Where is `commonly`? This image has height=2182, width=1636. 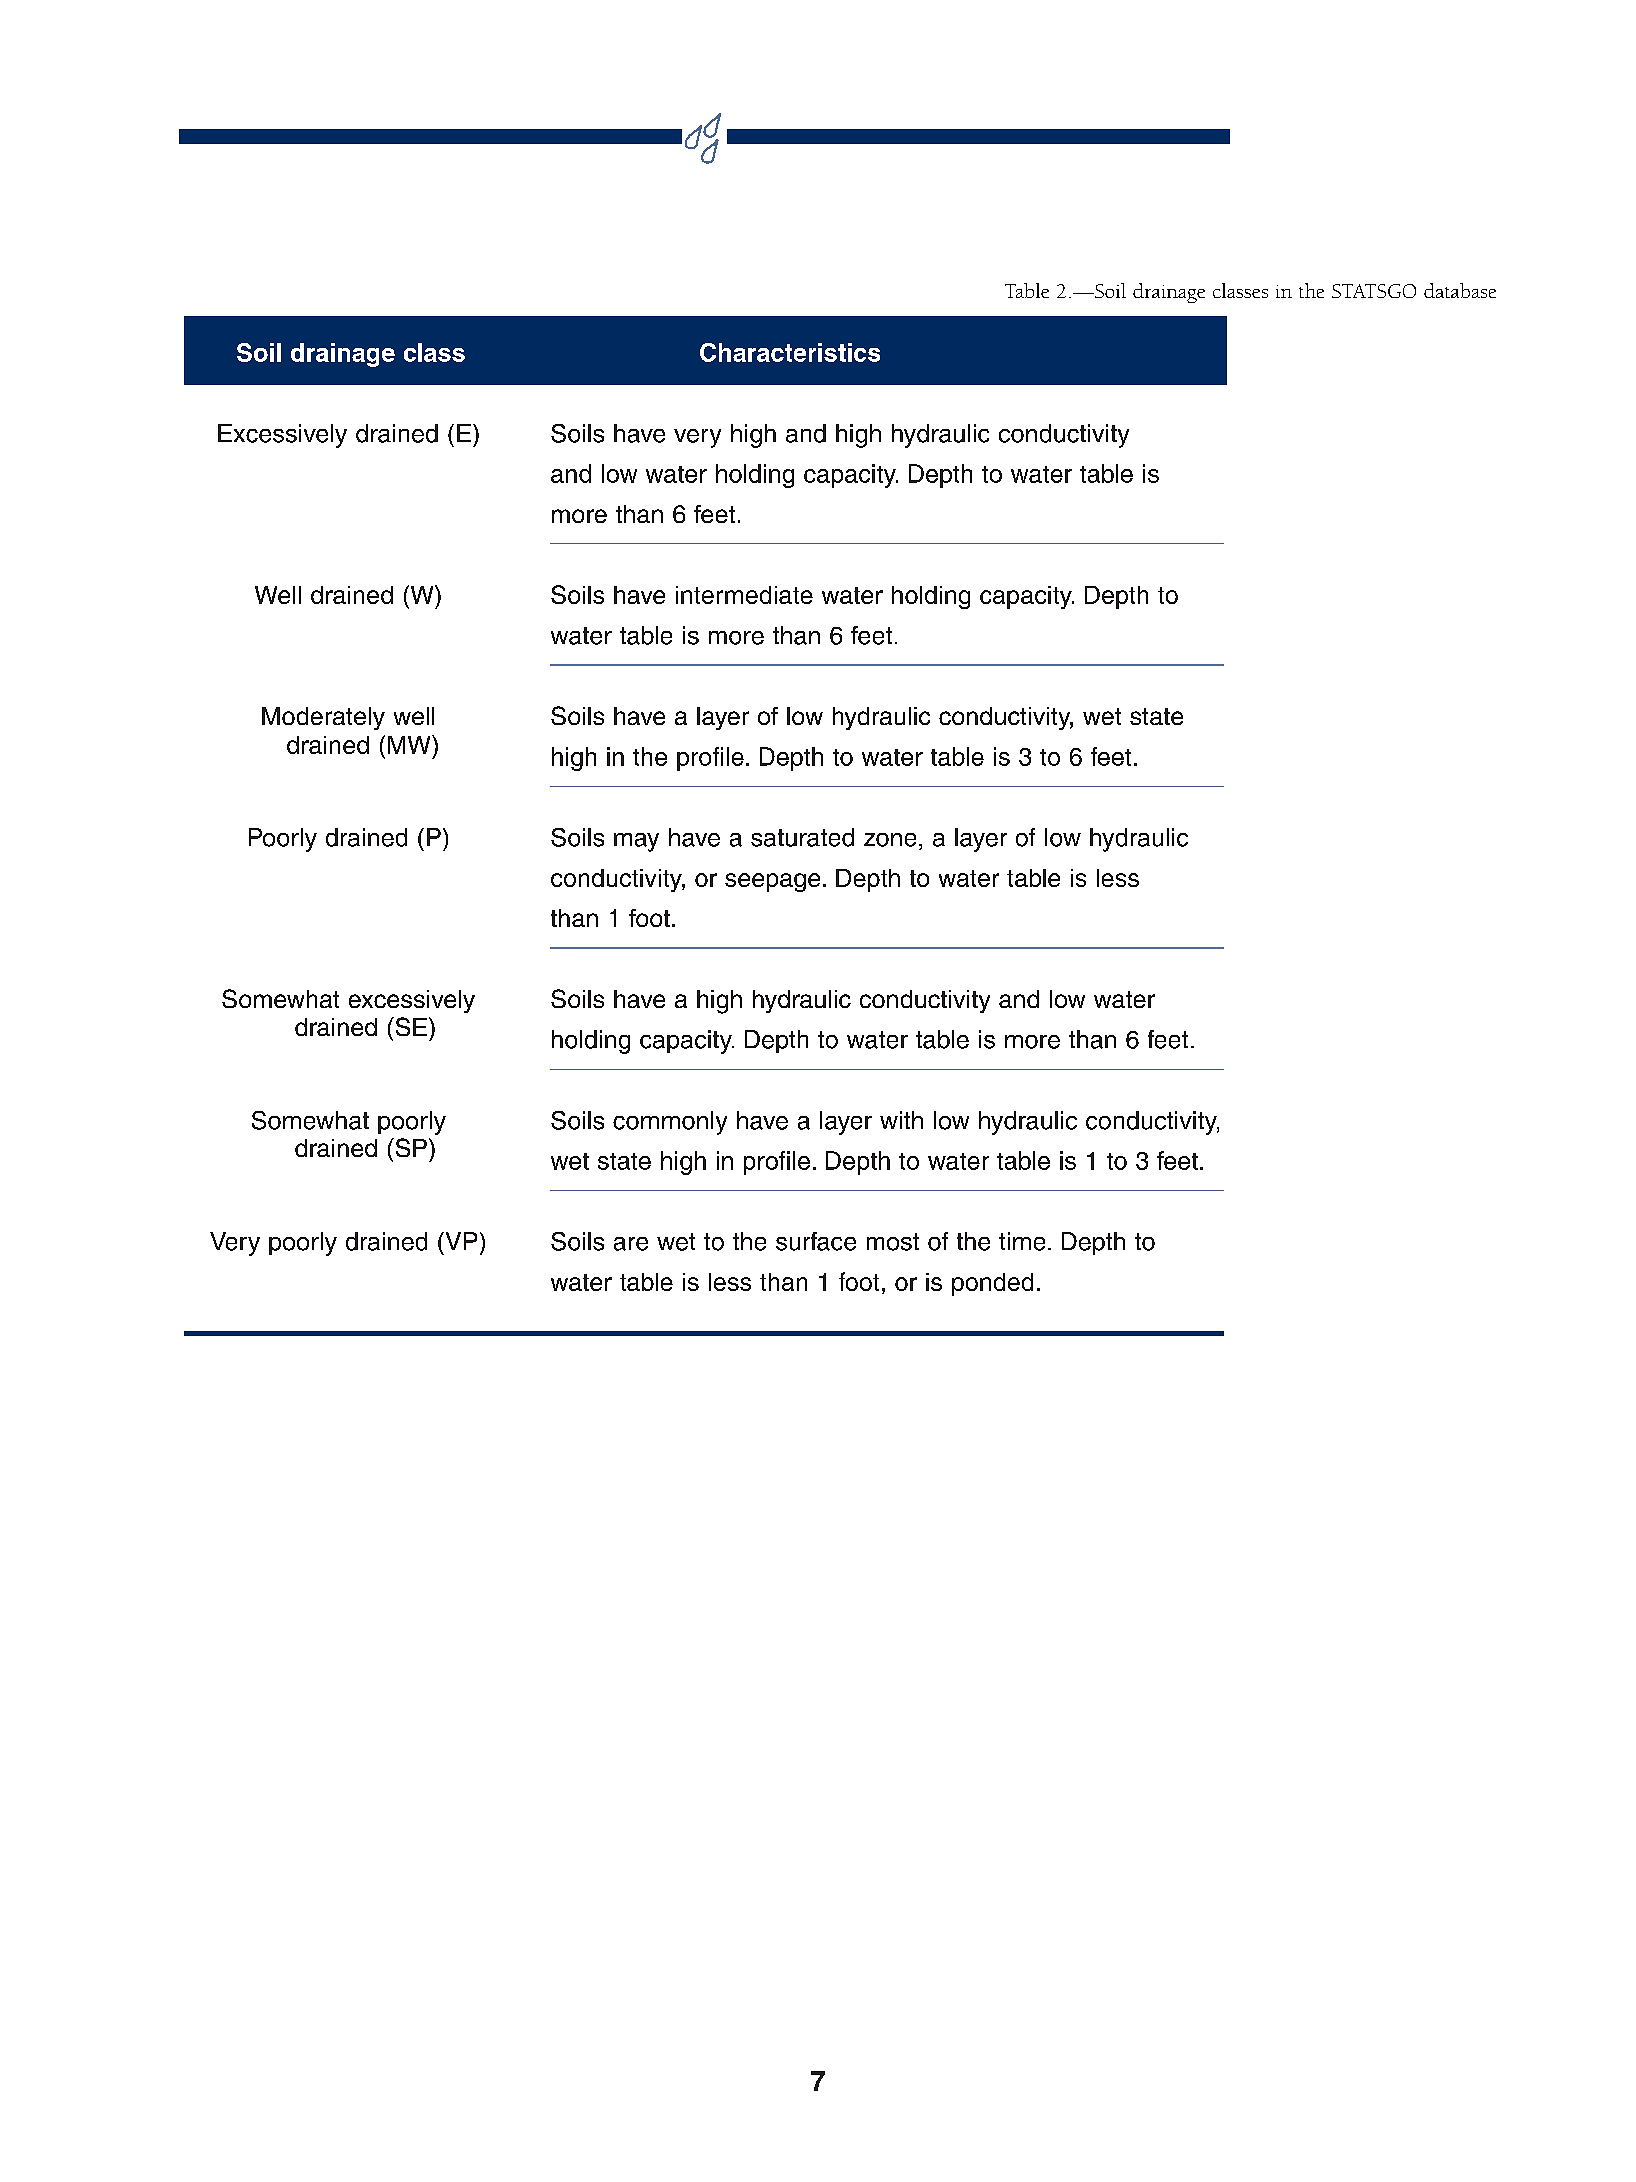
commonly is located at coordinates (670, 1123).
